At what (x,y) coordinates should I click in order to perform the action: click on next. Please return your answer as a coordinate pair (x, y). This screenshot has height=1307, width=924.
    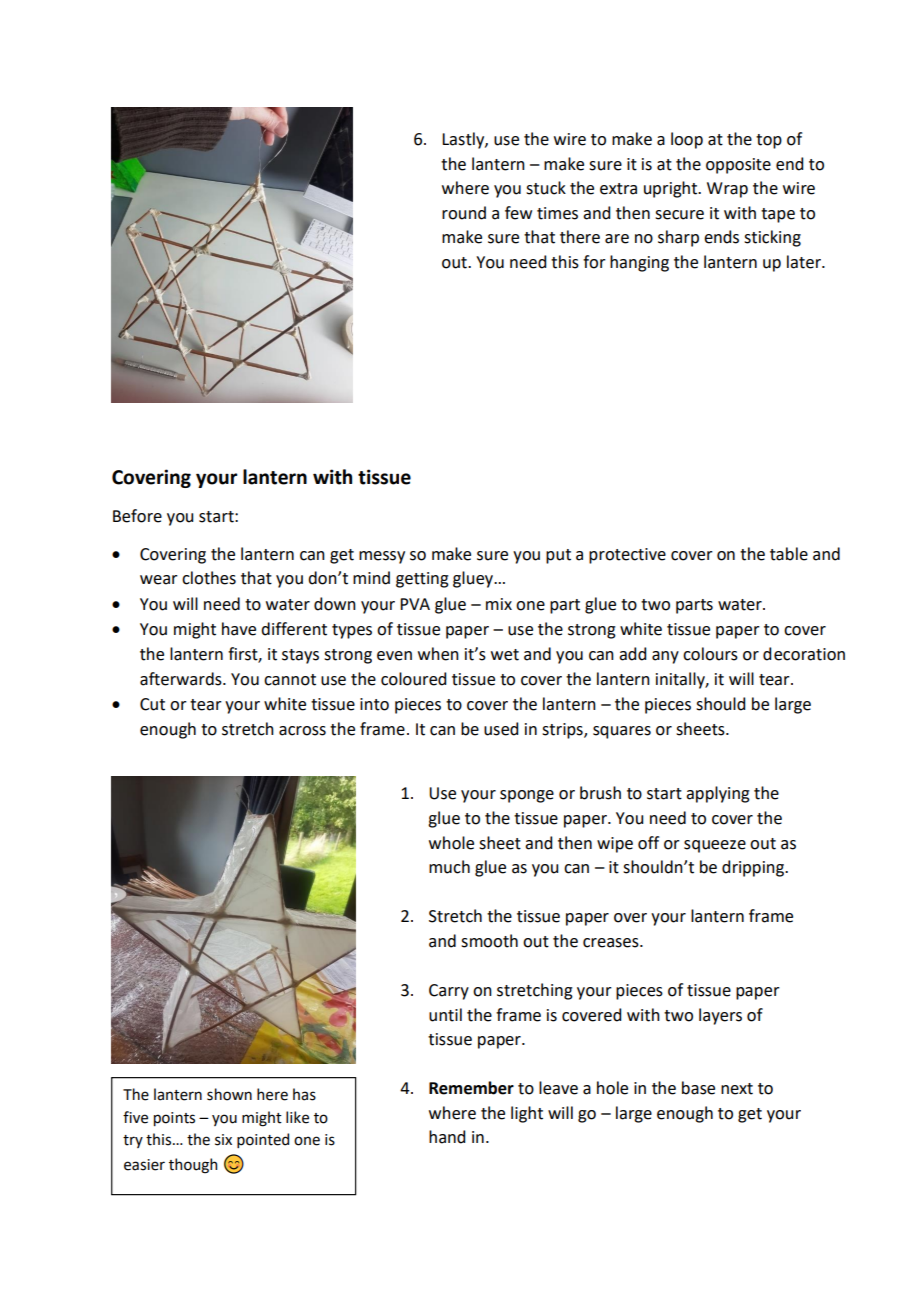
    Looking at the image, I should click on (737, 1089).
